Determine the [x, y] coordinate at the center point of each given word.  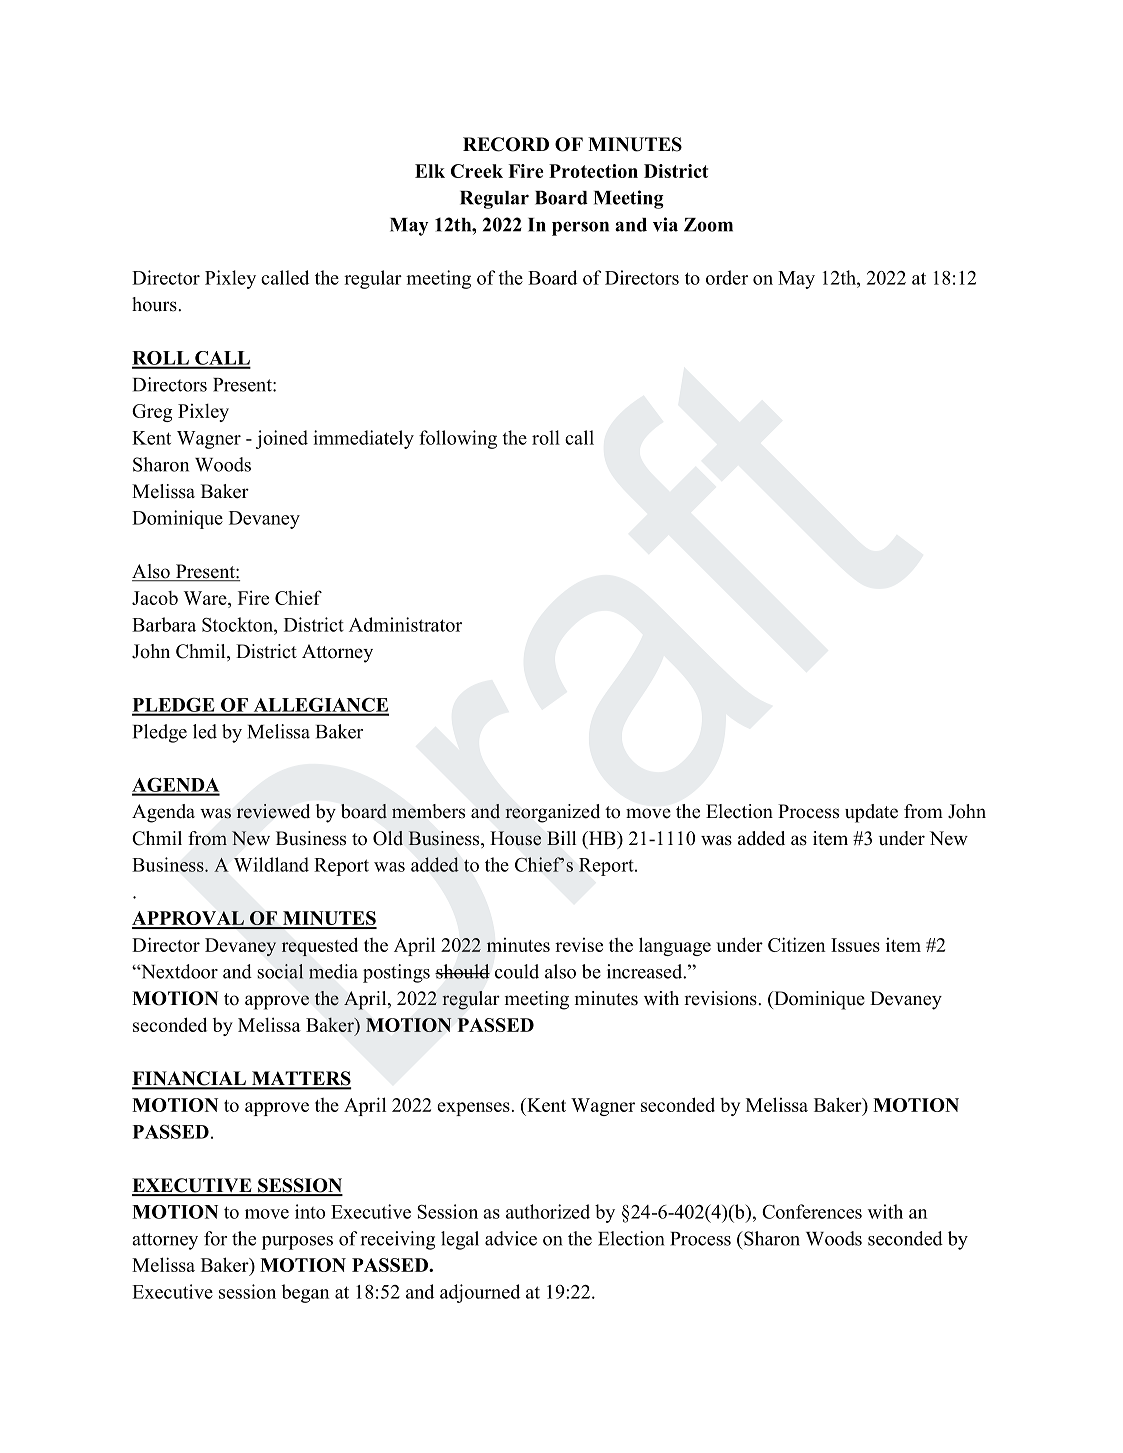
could [517, 971]
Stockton [238, 624]
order [727, 277]
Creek [477, 171]
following [458, 439]
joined [282, 439]
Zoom [708, 225]
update [871, 813]
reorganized [552, 813]
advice [511, 1238]
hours [155, 304]
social [280, 971]
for [215, 1238]
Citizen [797, 944]
